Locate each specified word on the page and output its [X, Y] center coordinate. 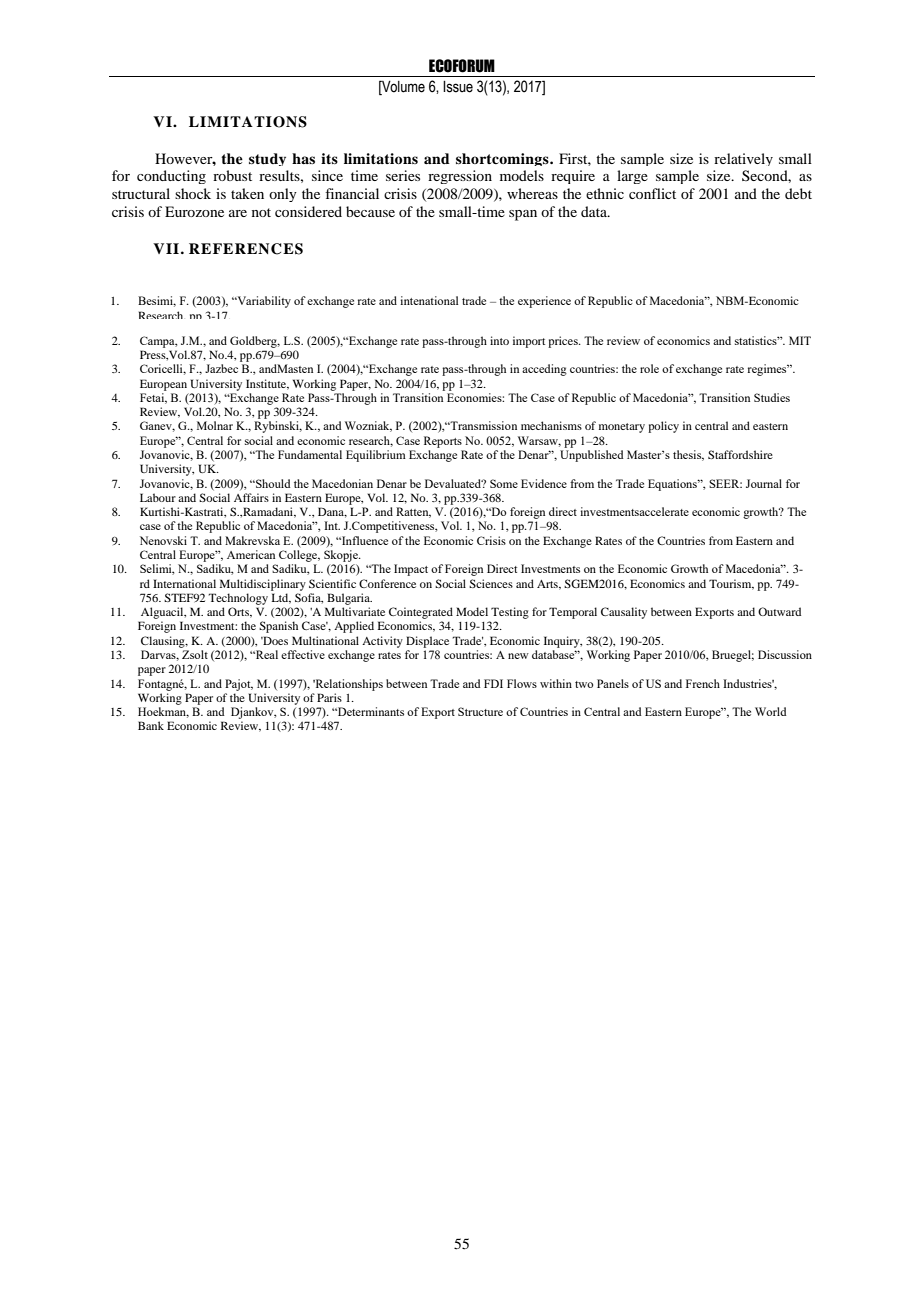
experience [544, 302]
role [649, 368]
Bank [151, 725]
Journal [764, 483]
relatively [743, 159]
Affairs [251, 497]
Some [504, 483]
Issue [458, 87]
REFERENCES [246, 249]
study [267, 159]
